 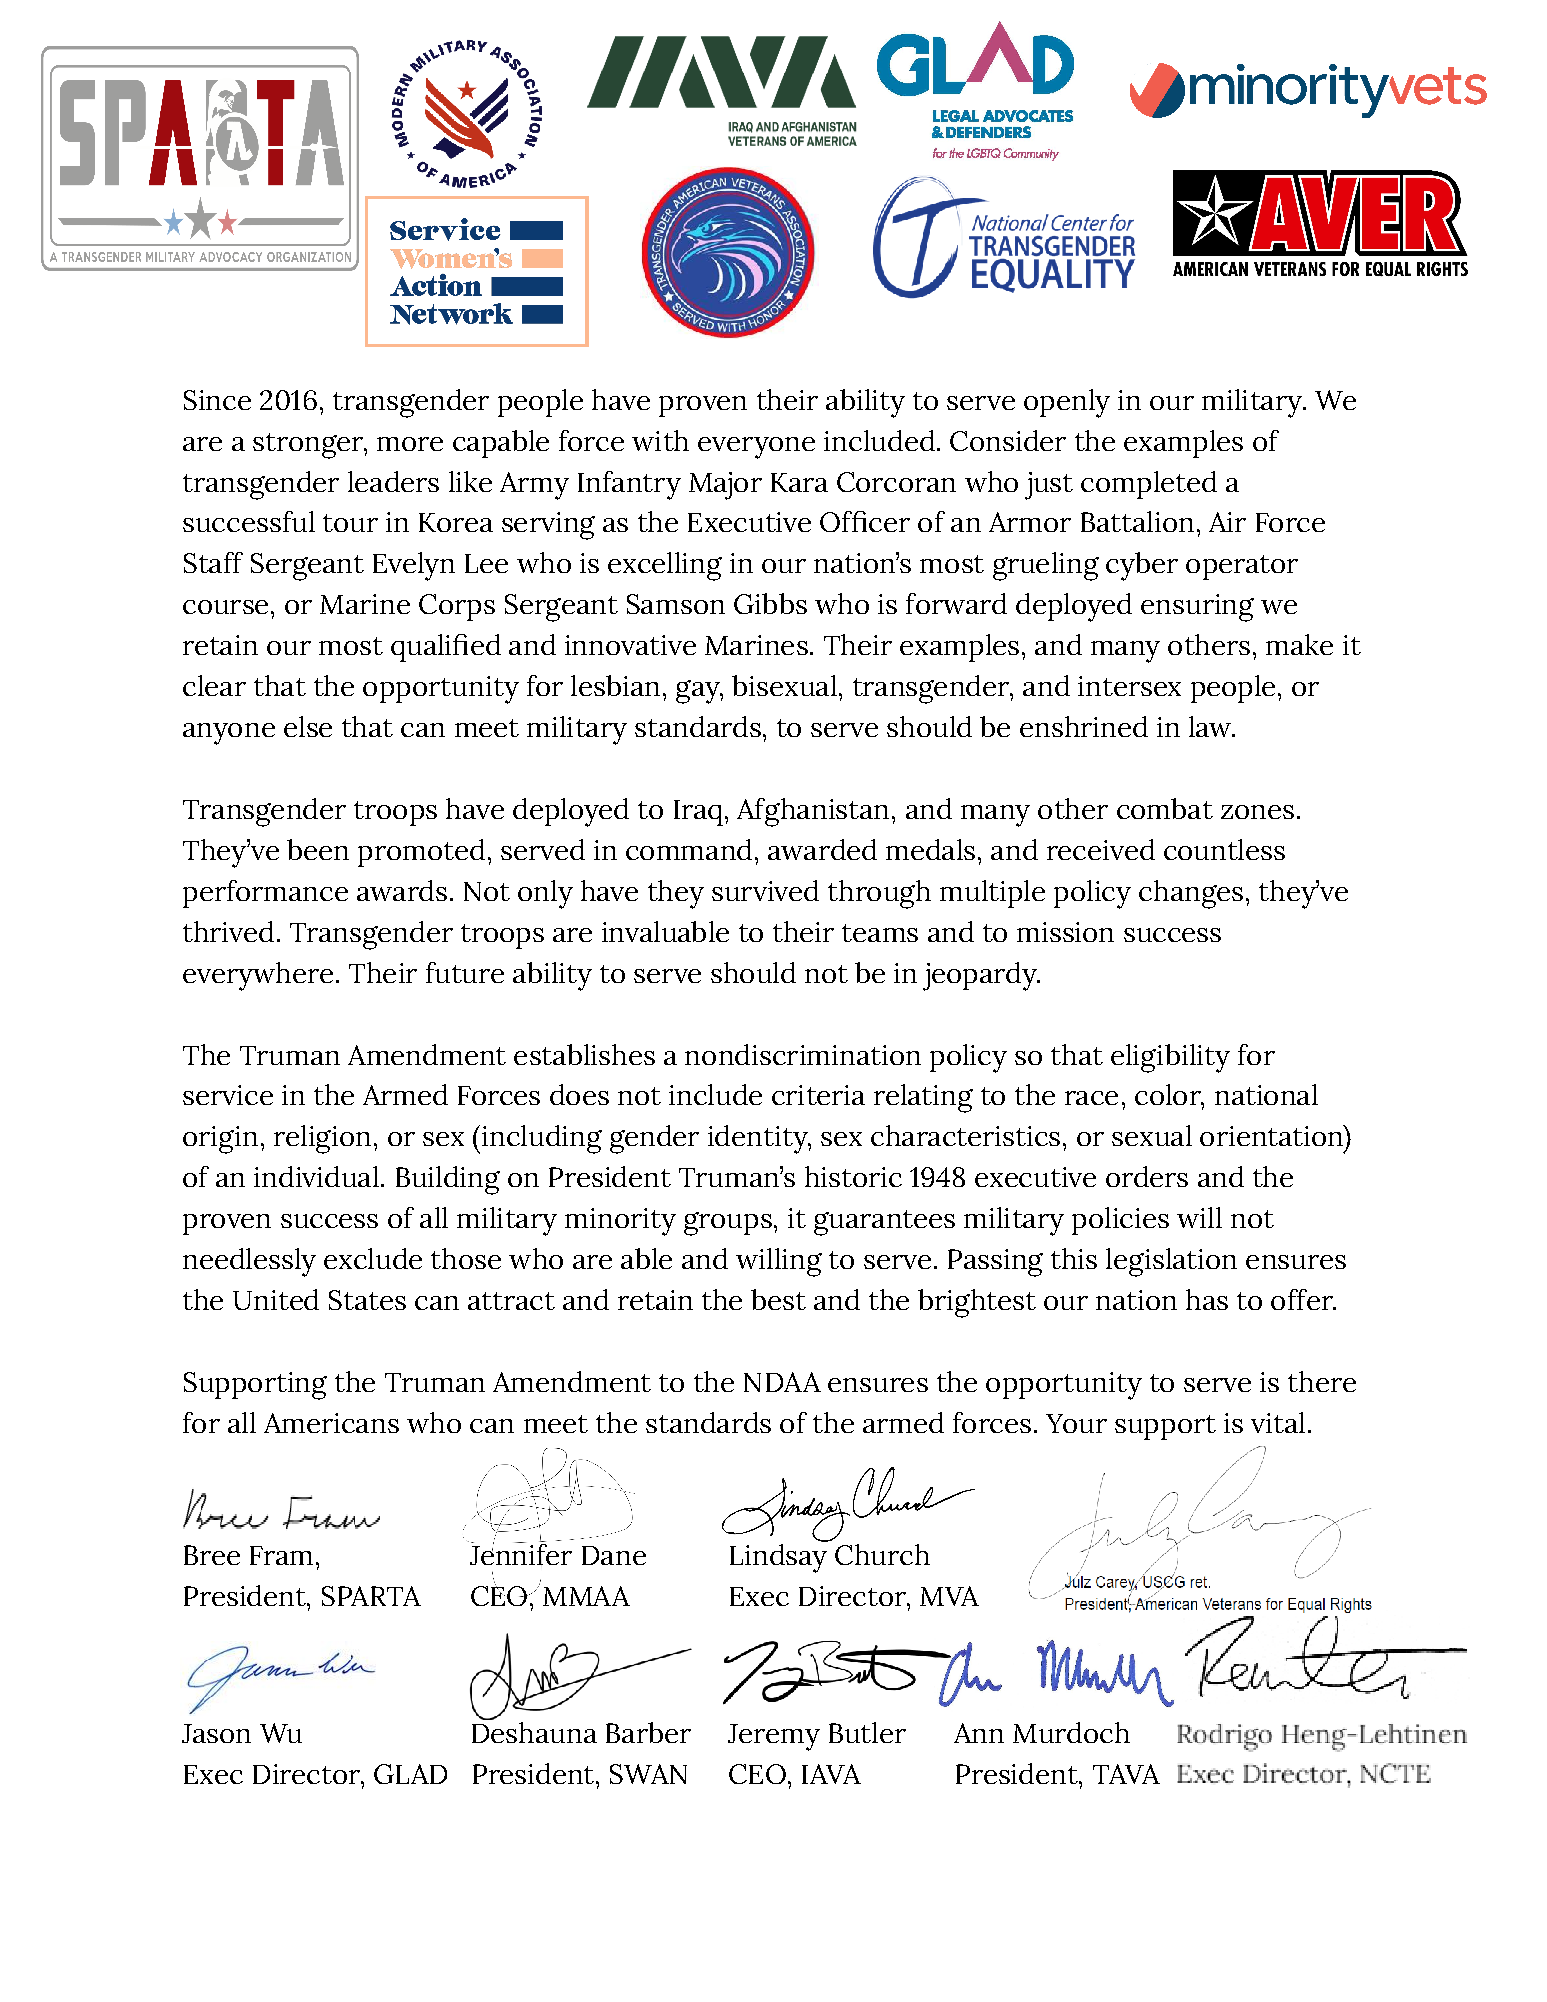 I want to click on religion, so click(x=322, y=1139).
